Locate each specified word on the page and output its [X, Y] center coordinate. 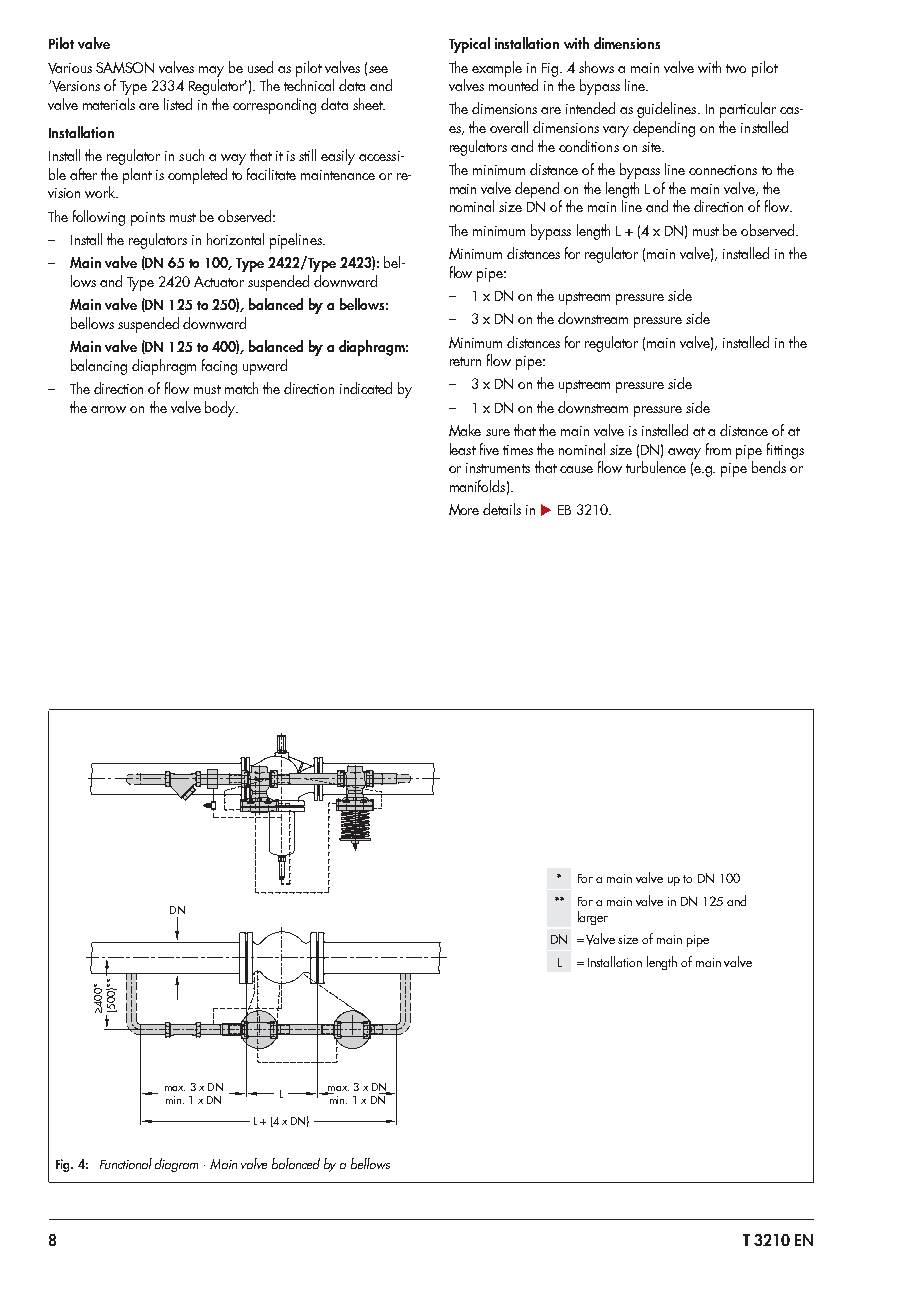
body [221, 409]
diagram [176, 1165]
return [465, 361]
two [736, 68]
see [378, 69]
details [502, 509]
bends [769, 467]
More [464, 509]
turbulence [656, 467]
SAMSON [125, 67]
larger [593, 918]
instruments [498, 468]
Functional [126, 1163]
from [718, 449]
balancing [99, 367]
